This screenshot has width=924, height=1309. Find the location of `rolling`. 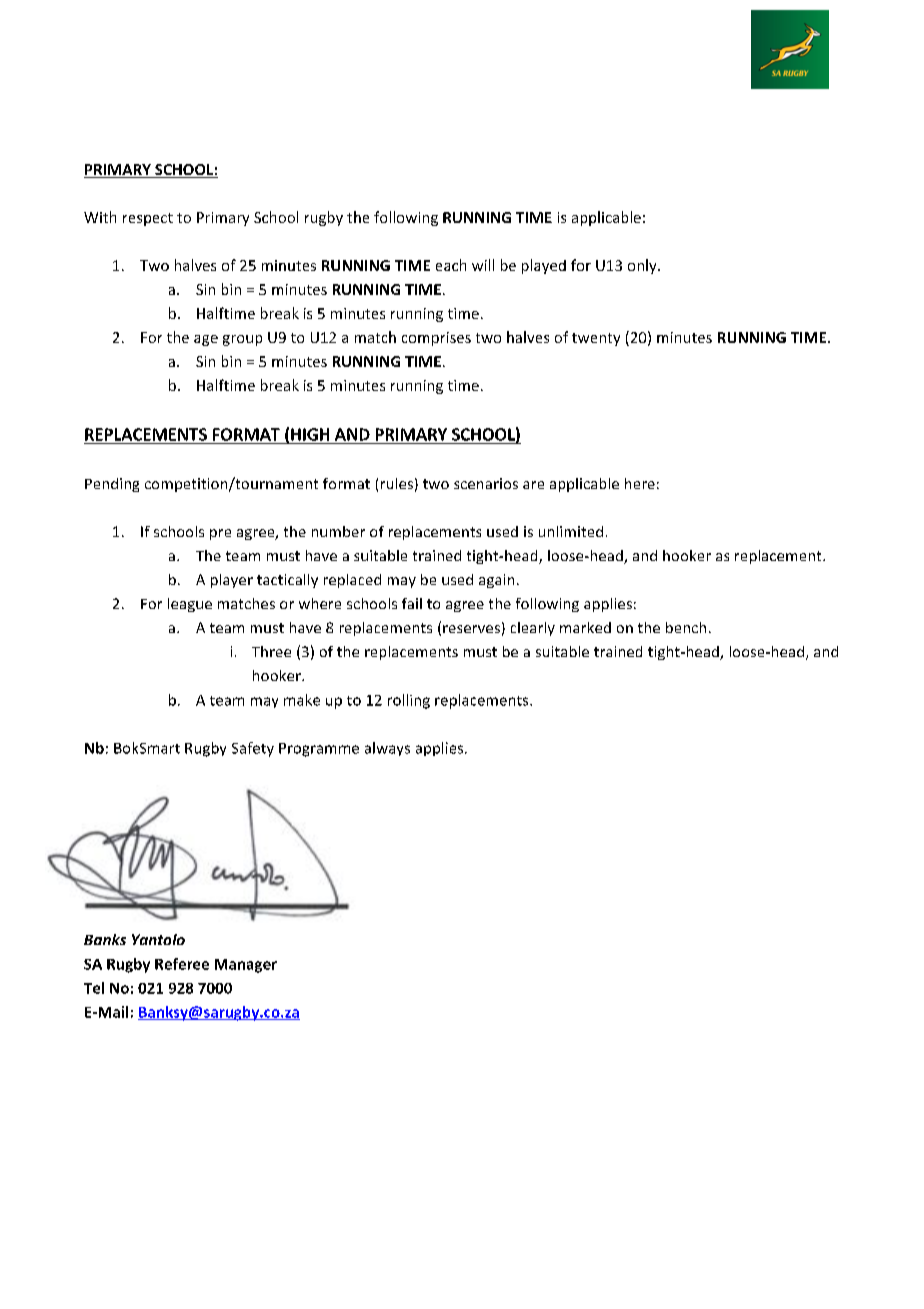

rolling is located at coordinates (409, 701).
